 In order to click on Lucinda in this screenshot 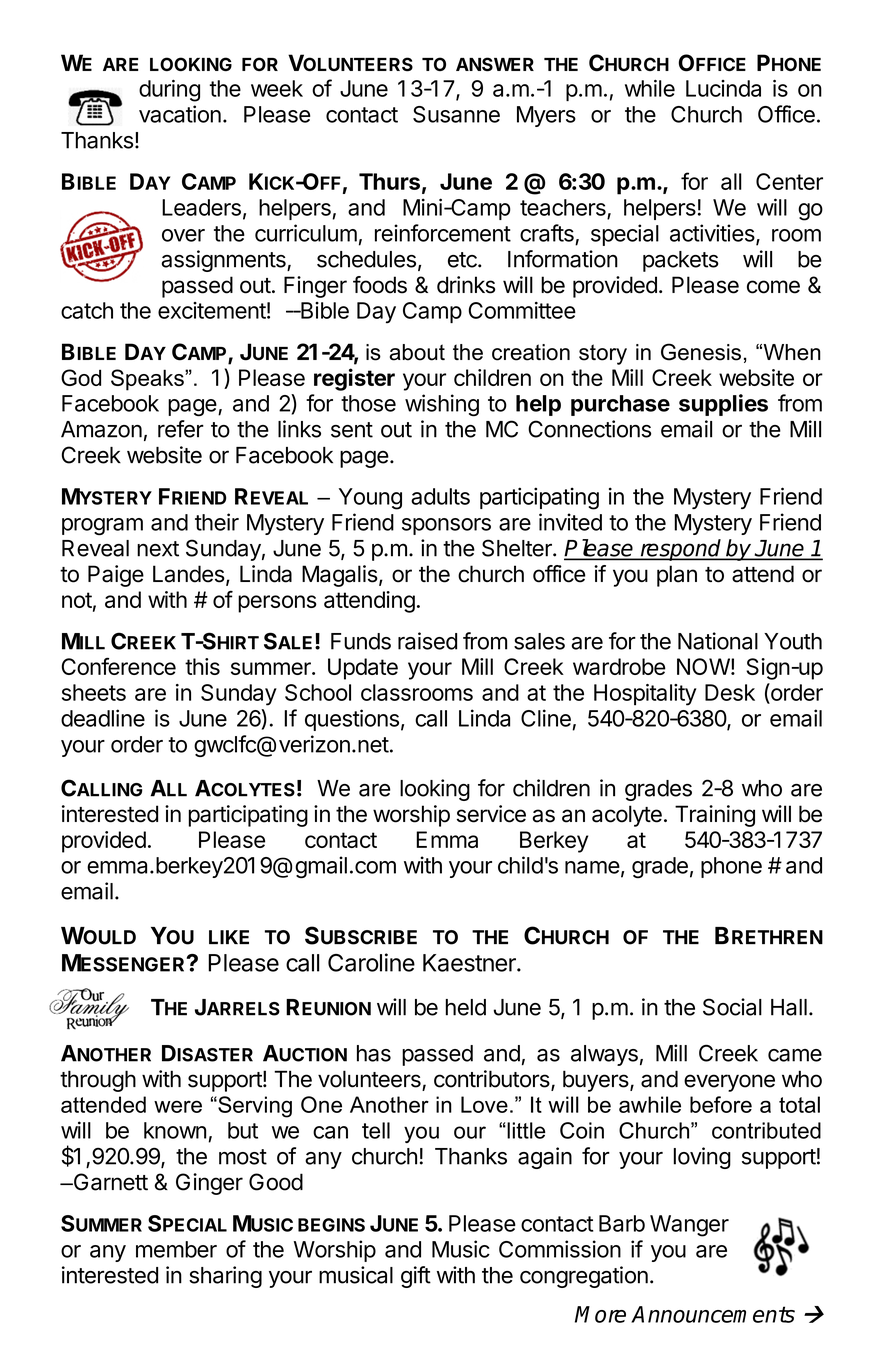, I will do `click(723, 88)`.
